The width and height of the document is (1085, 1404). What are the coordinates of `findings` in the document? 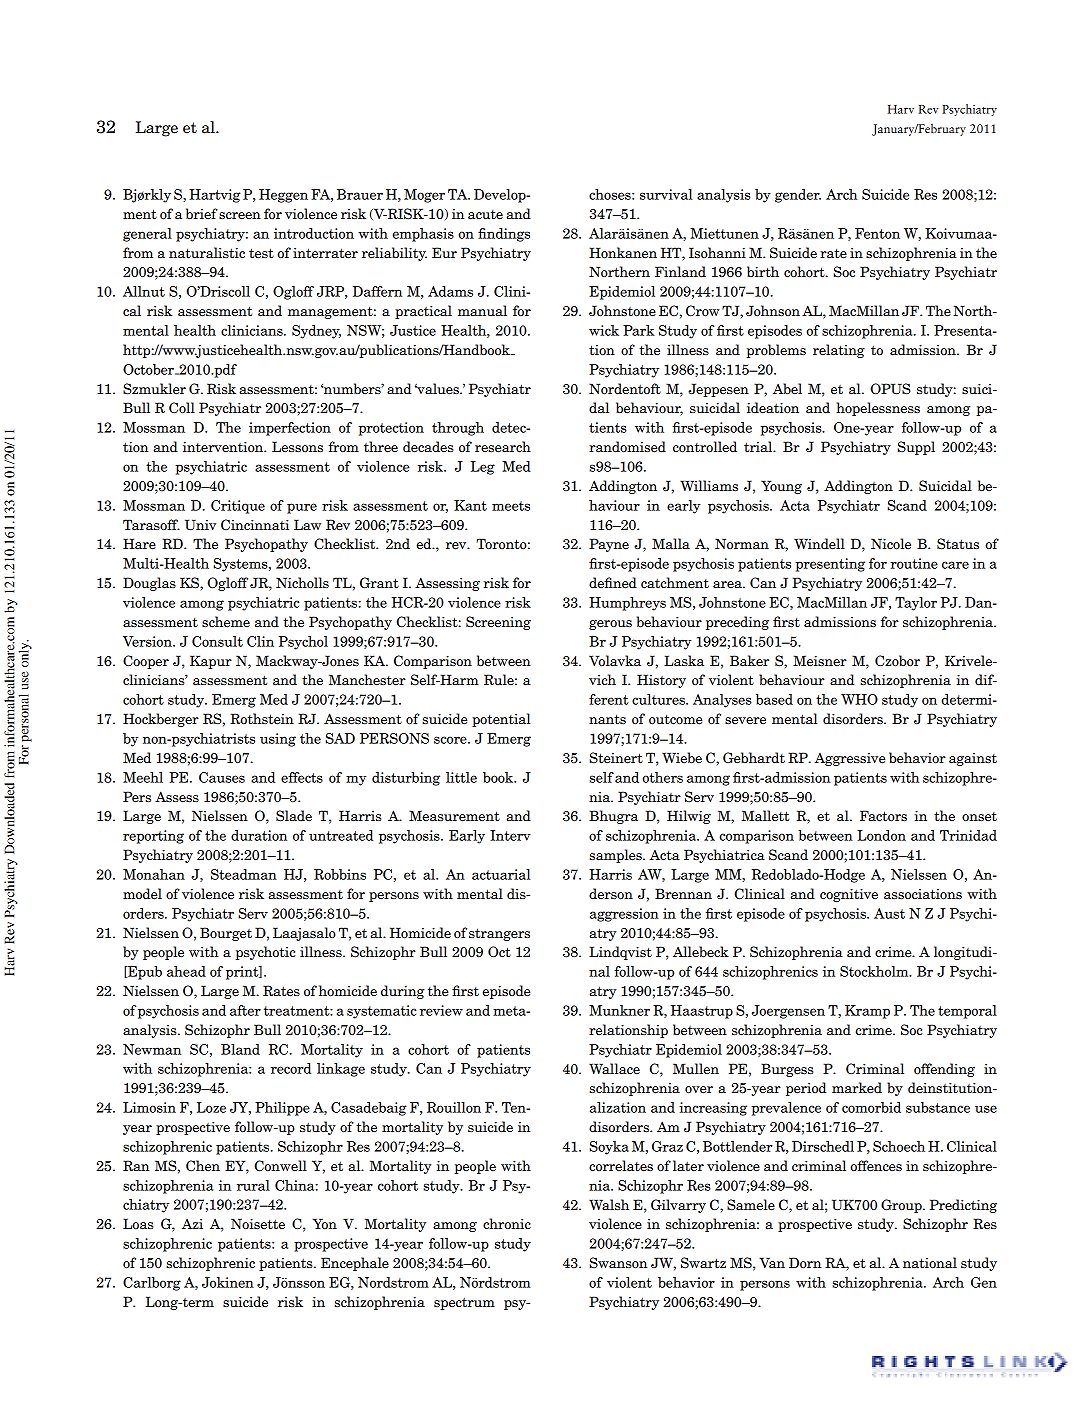 It's located at (504, 235).
